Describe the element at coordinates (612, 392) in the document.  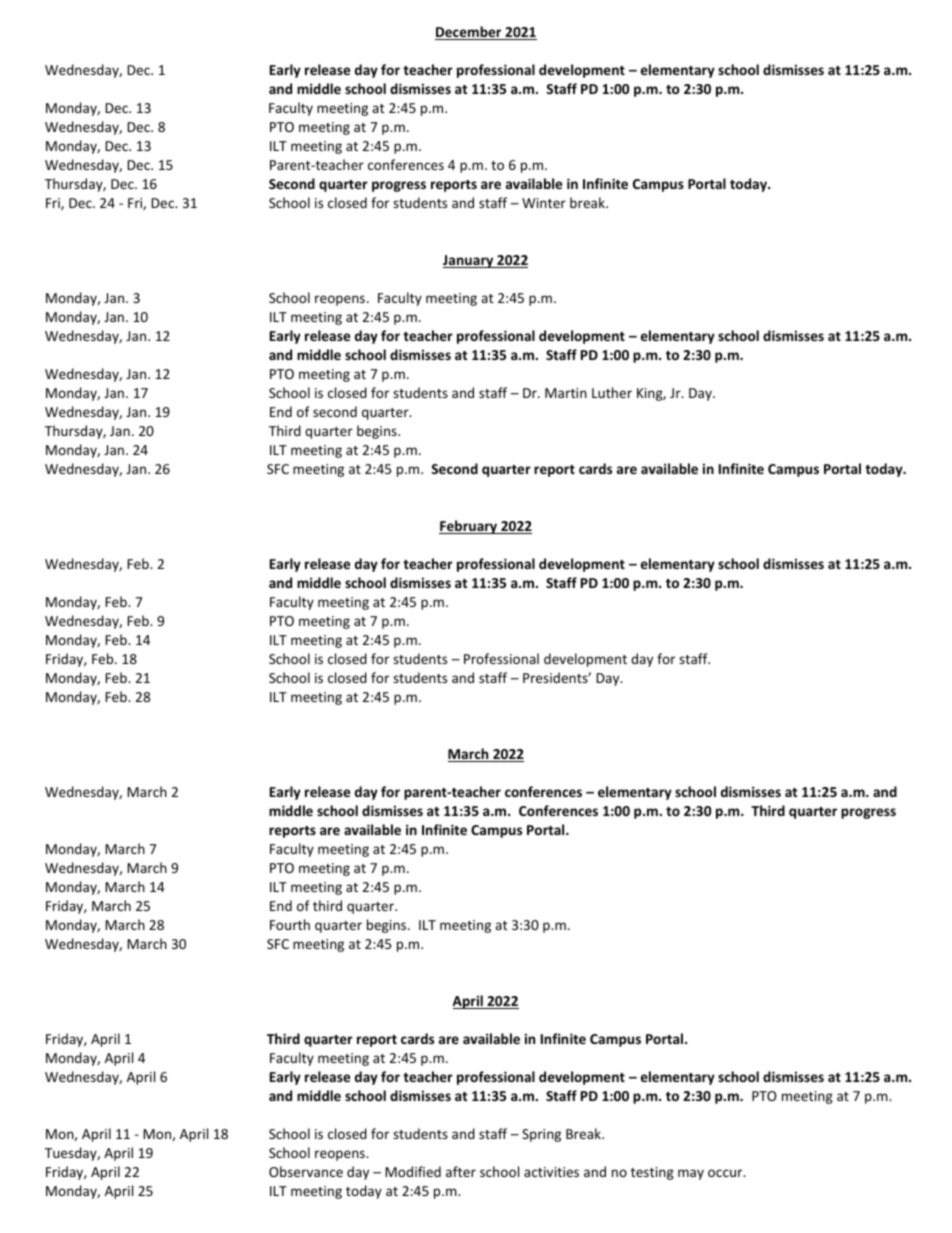
I see `Luther` at that location.
